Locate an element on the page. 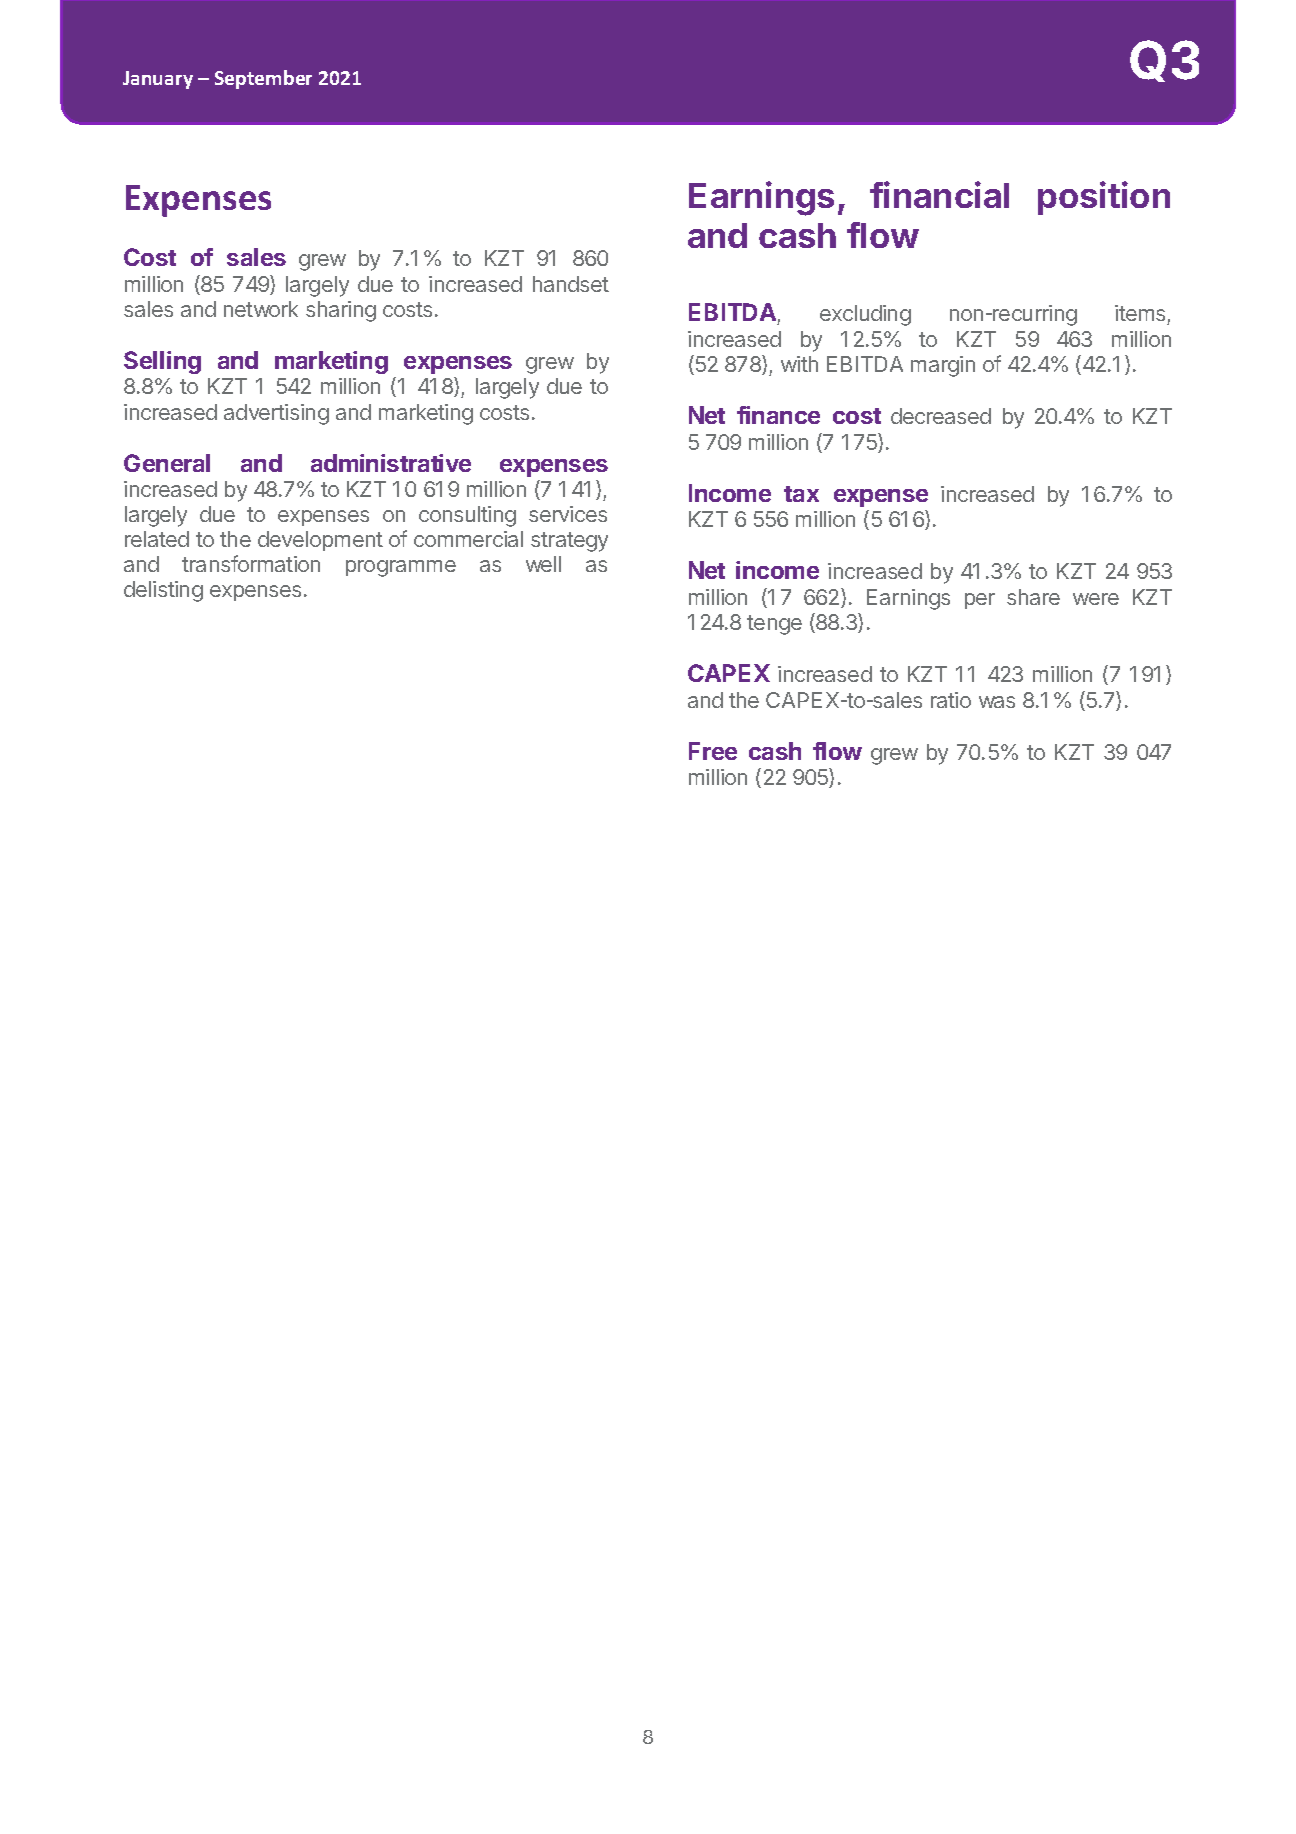 The width and height of the document is (1296, 1834). decreased is located at coordinates (941, 416).
